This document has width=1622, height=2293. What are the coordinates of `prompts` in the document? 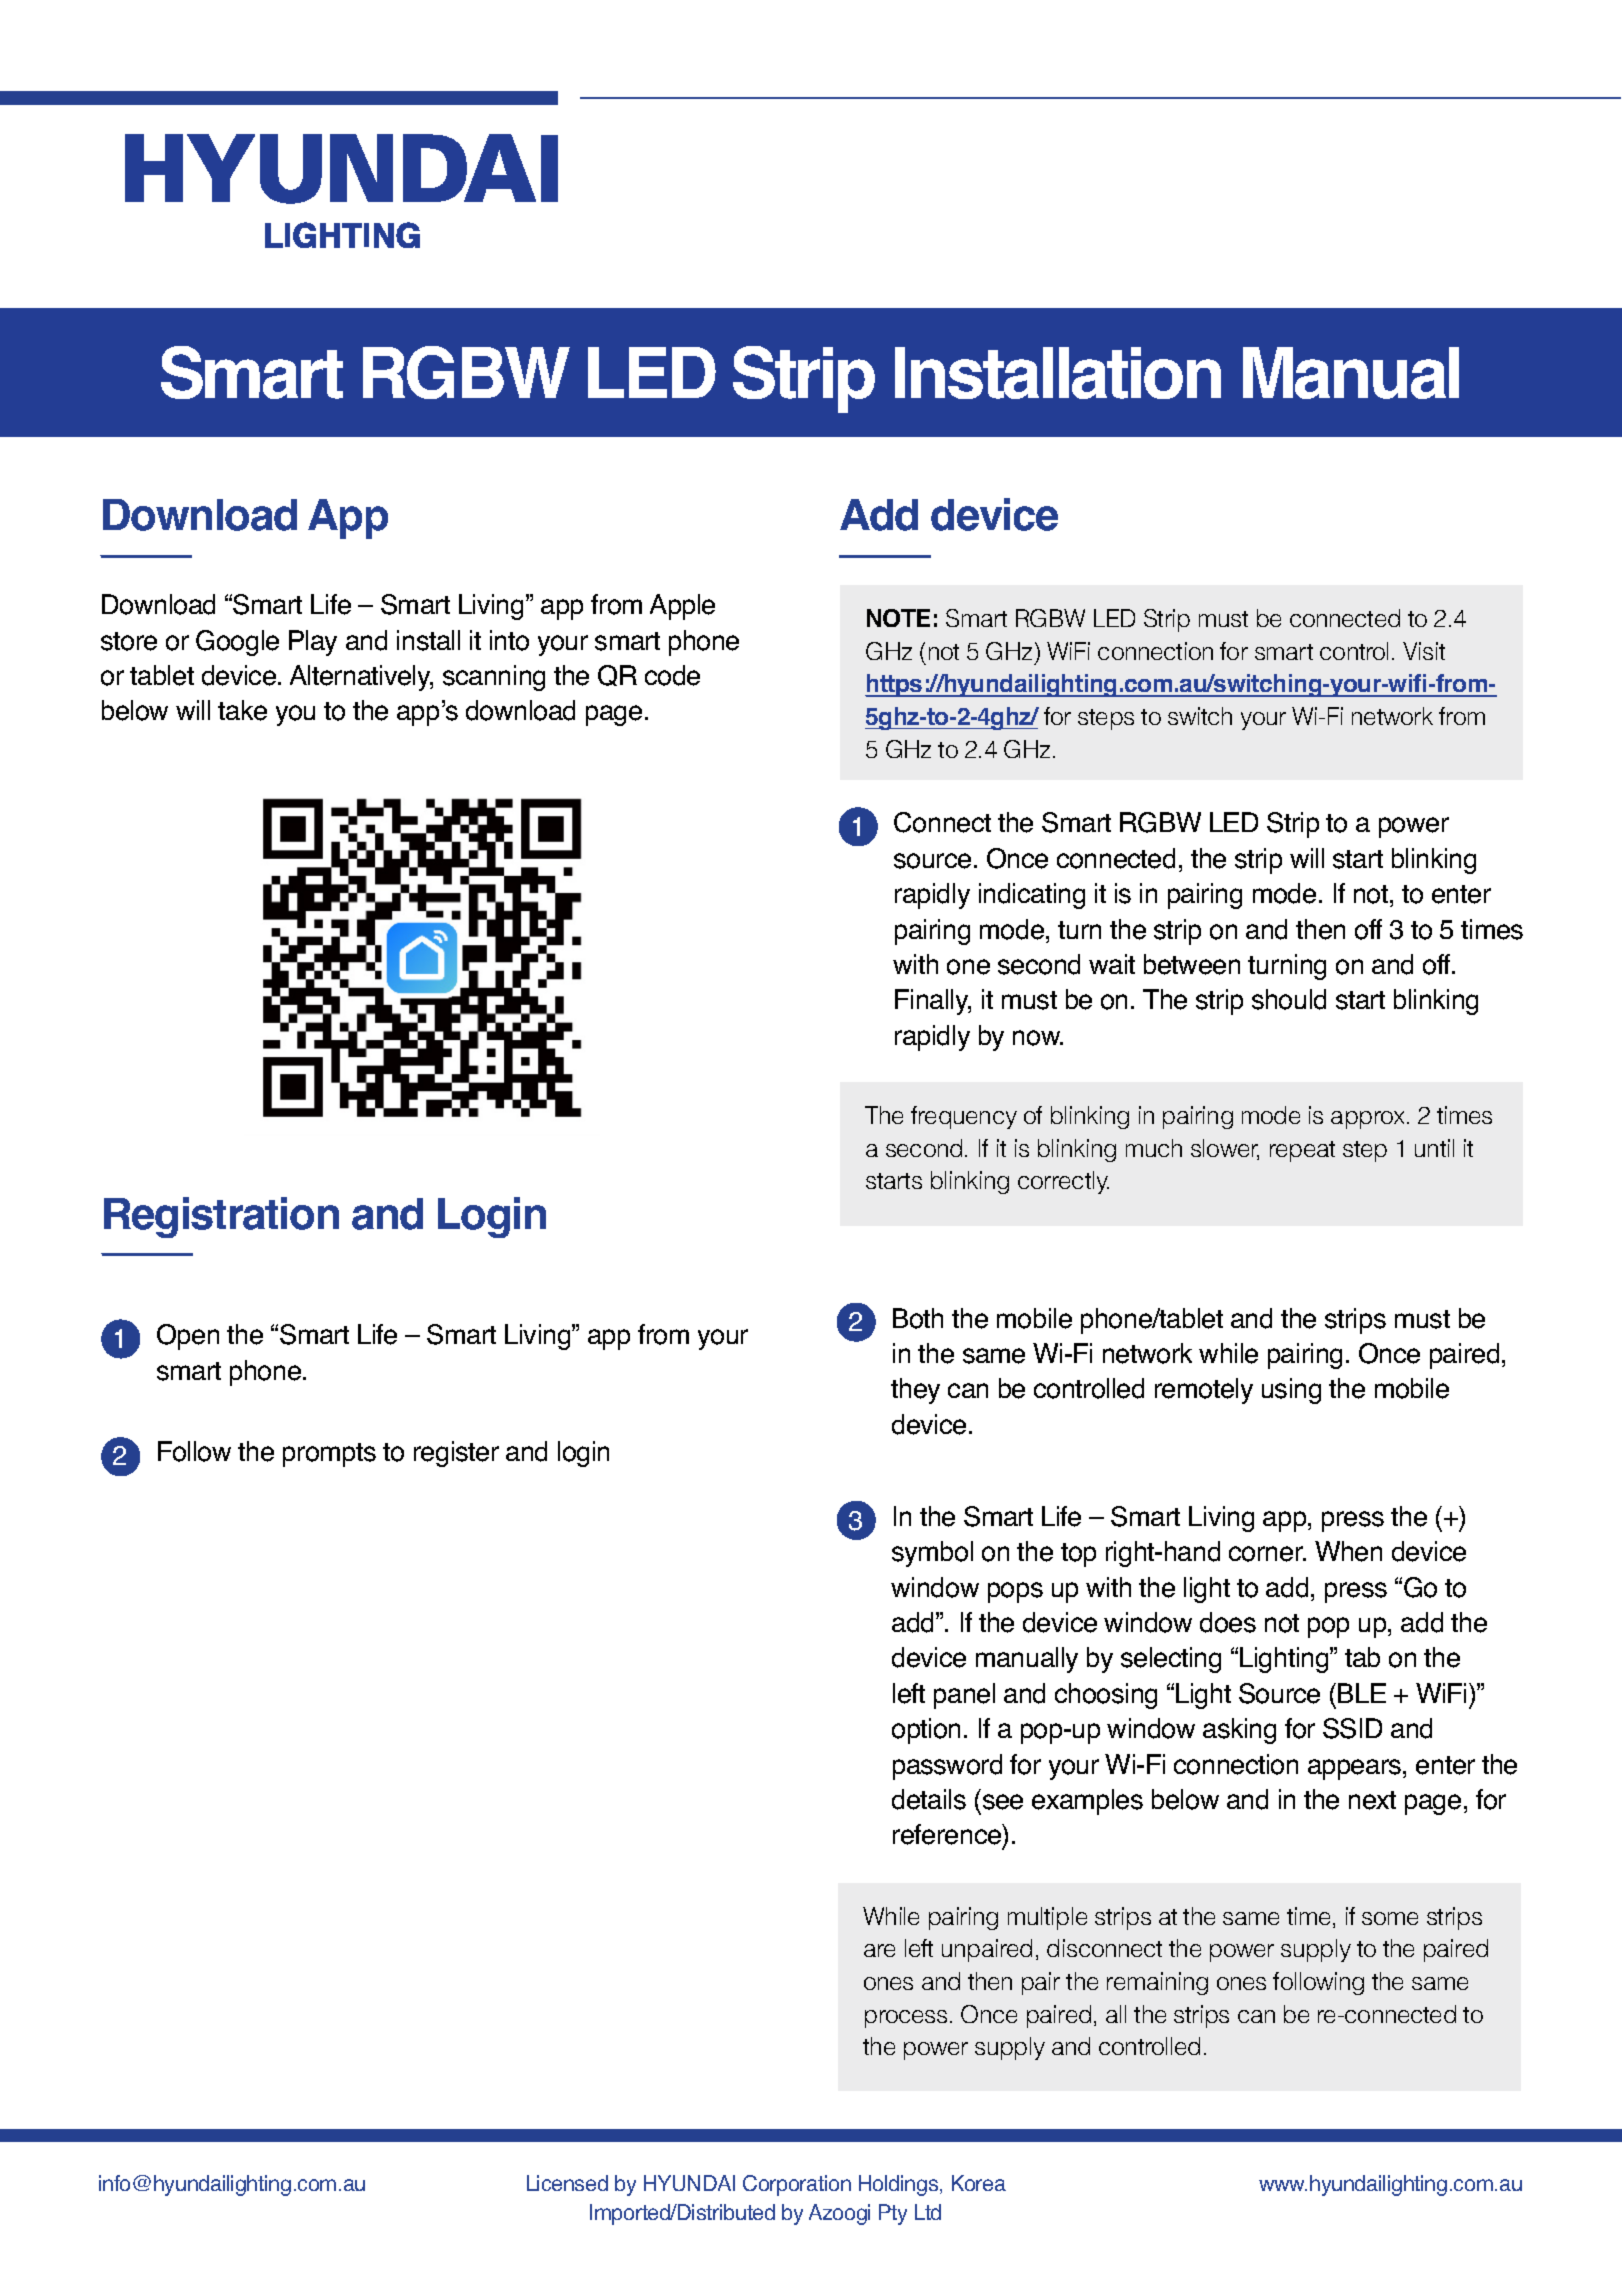 It's located at (329, 1455).
